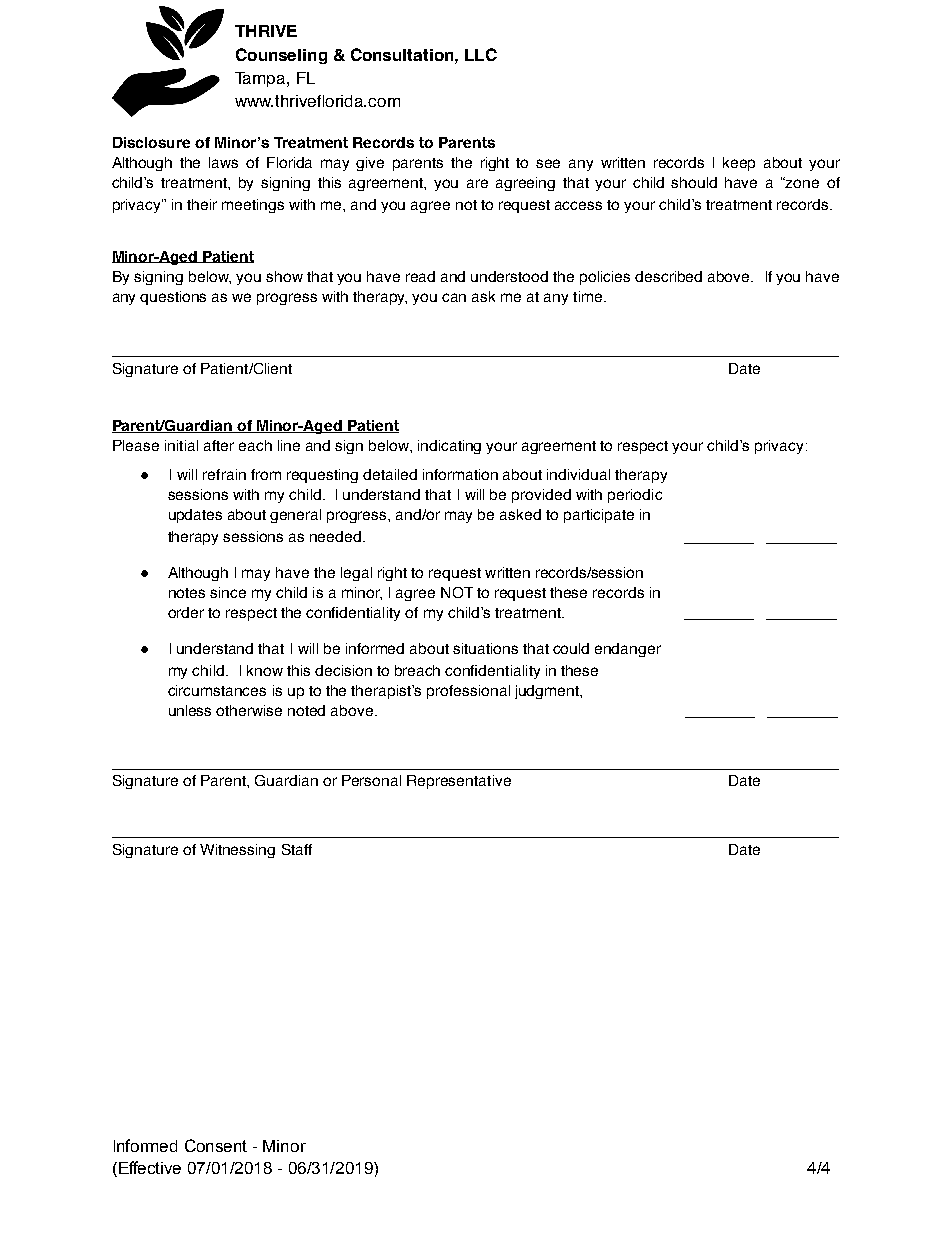  Describe the element at coordinates (150, 1167) in the screenshot. I see `Effective` at that location.
